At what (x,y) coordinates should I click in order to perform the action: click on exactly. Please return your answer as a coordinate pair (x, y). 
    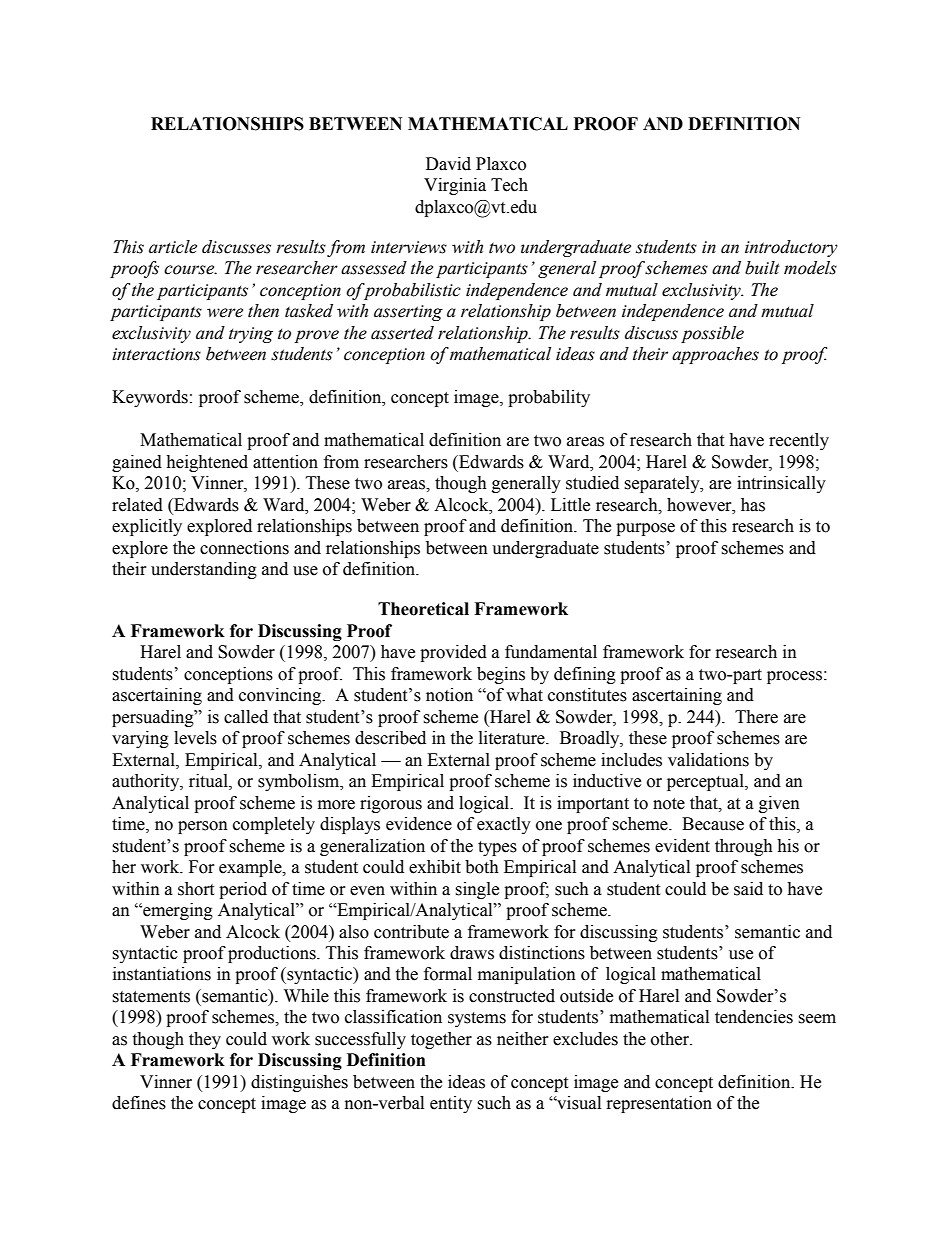
    Looking at the image, I should click on (504, 825).
